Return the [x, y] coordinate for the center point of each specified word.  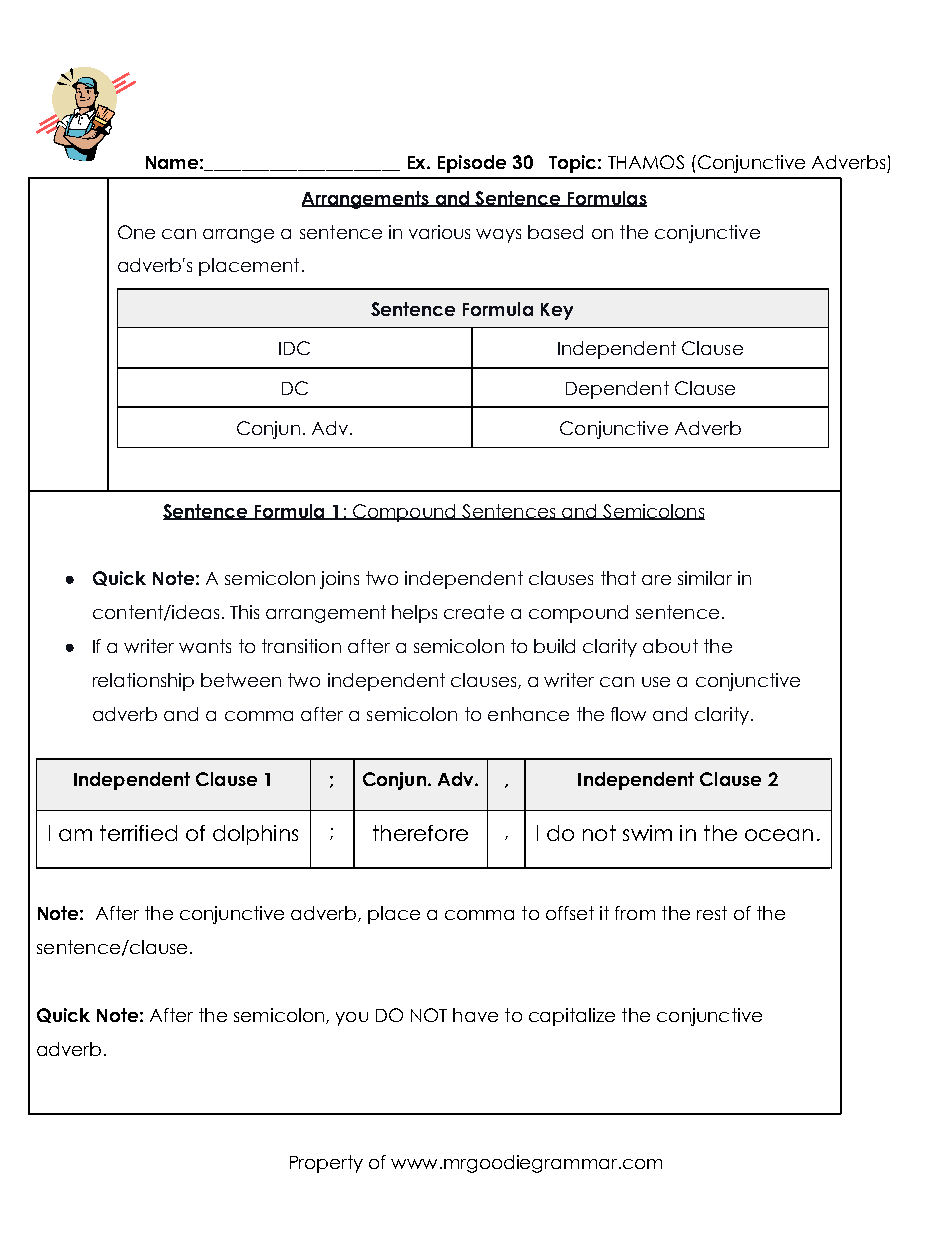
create [474, 612]
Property [326, 1164]
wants [205, 646]
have [475, 1015]
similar [705, 578]
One [136, 232]
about [670, 646]
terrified [138, 833]
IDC [294, 348]
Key [557, 311]
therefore [420, 833]
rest [712, 913]
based [555, 232]
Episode [472, 164]
